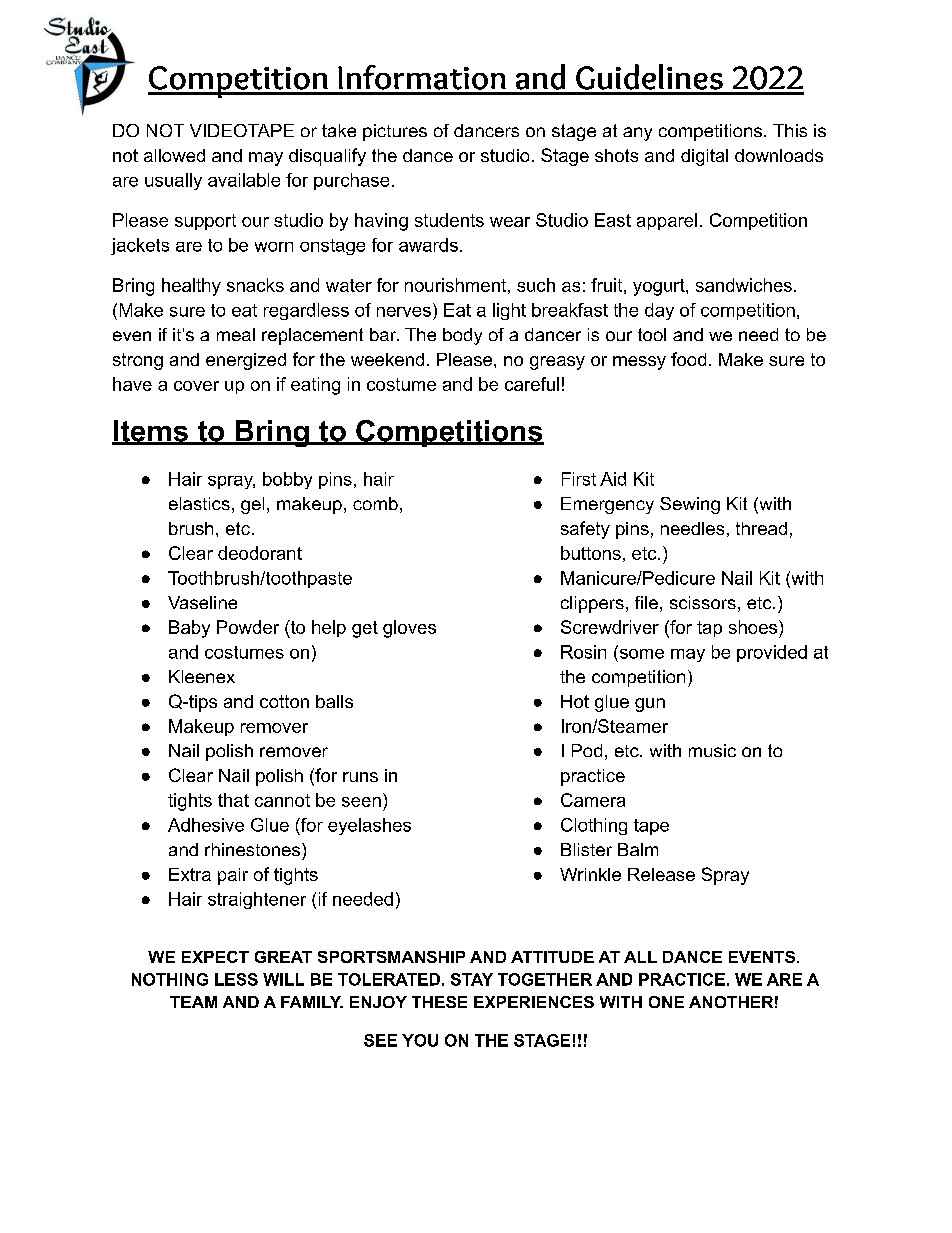  What do you see at coordinates (703, 602) in the screenshot?
I see `scissors` at bounding box center [703, 602].
